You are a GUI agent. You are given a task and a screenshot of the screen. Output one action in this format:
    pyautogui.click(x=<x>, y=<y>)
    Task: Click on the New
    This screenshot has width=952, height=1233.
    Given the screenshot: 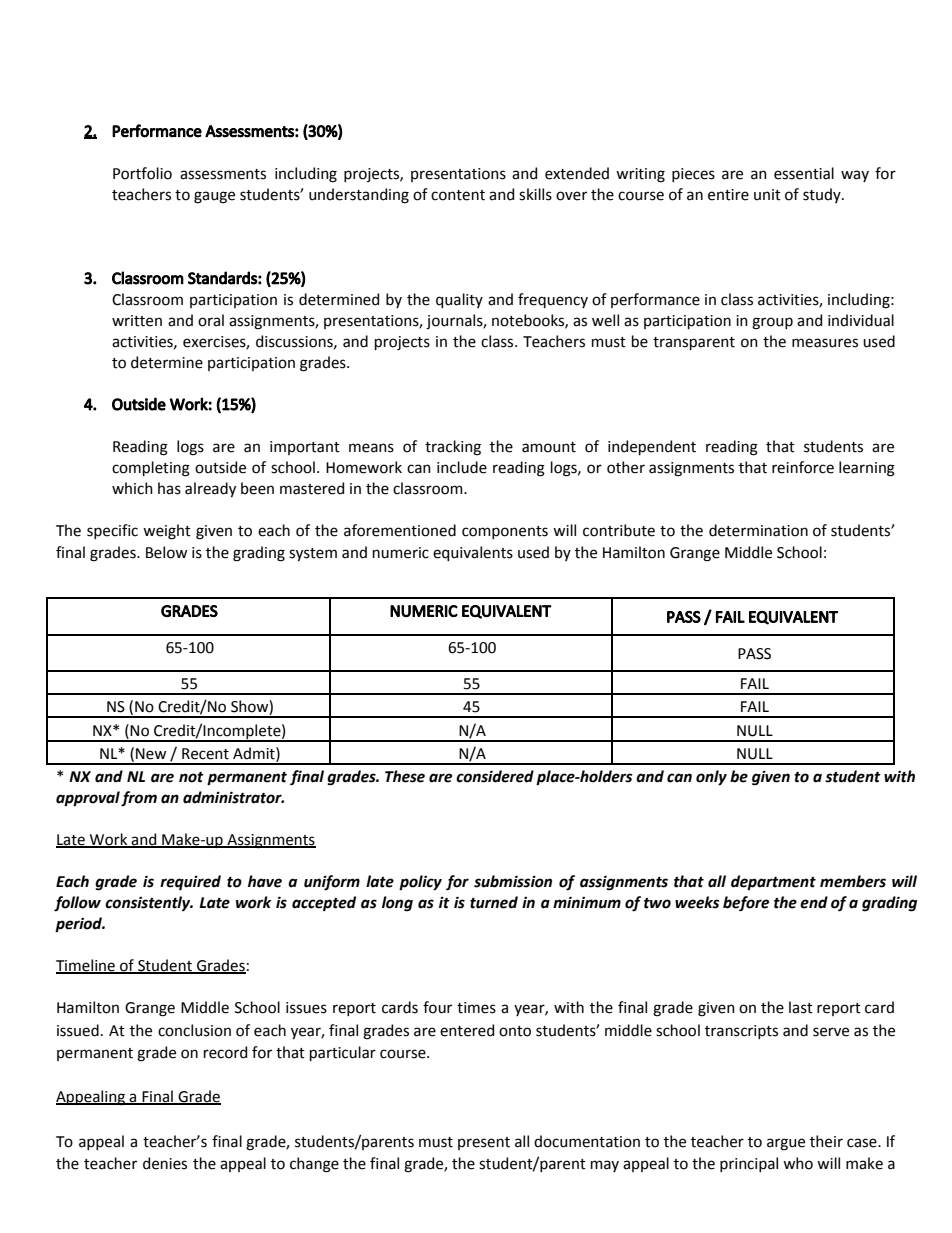 What is the action you would take?
    pyautogui.click(x=151, y=754)
